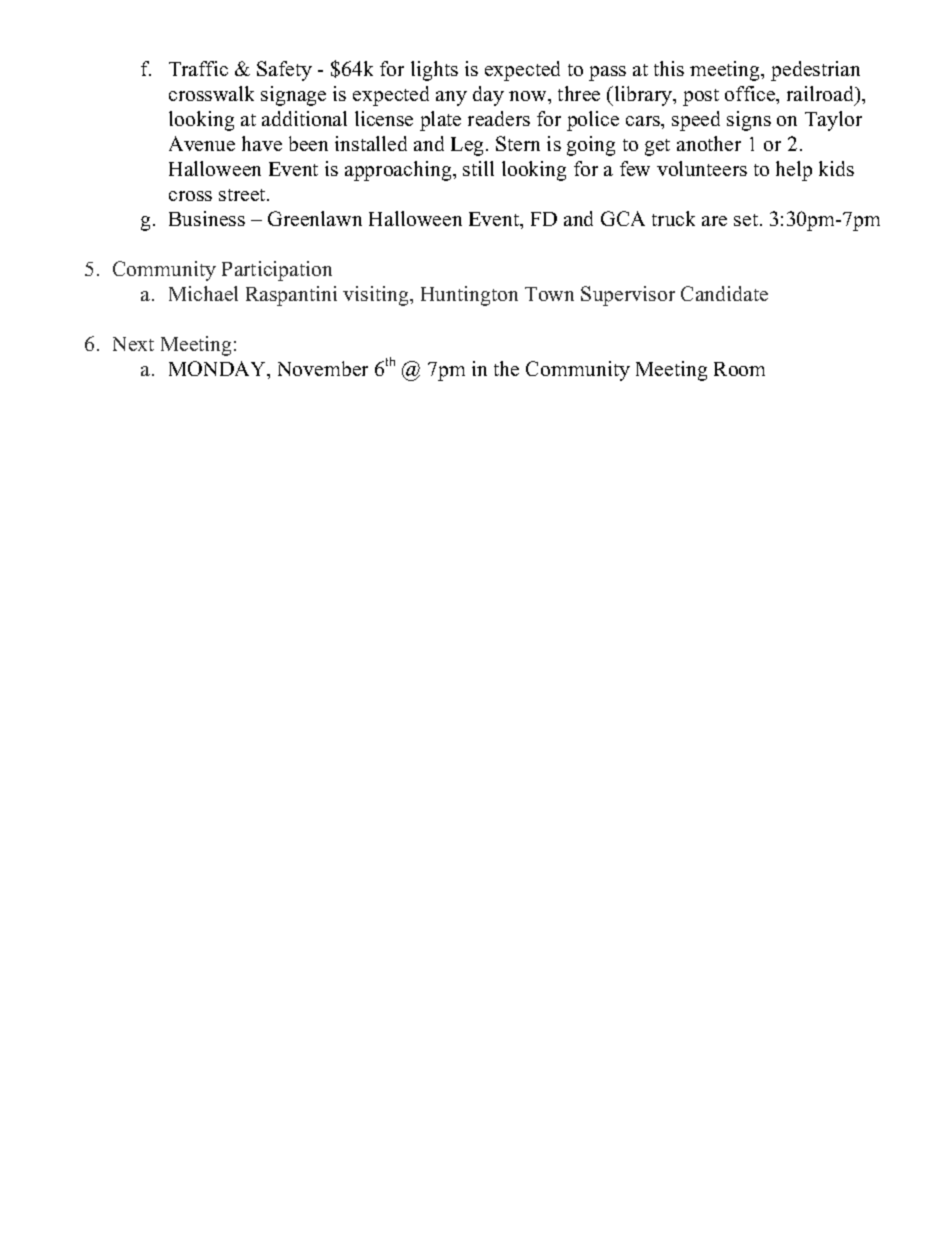 This screenshot has height=1233, width=952. What do you see at coordinates (323, 368) in the screenshot?
I see `November` at bounding box center [323, 368].
